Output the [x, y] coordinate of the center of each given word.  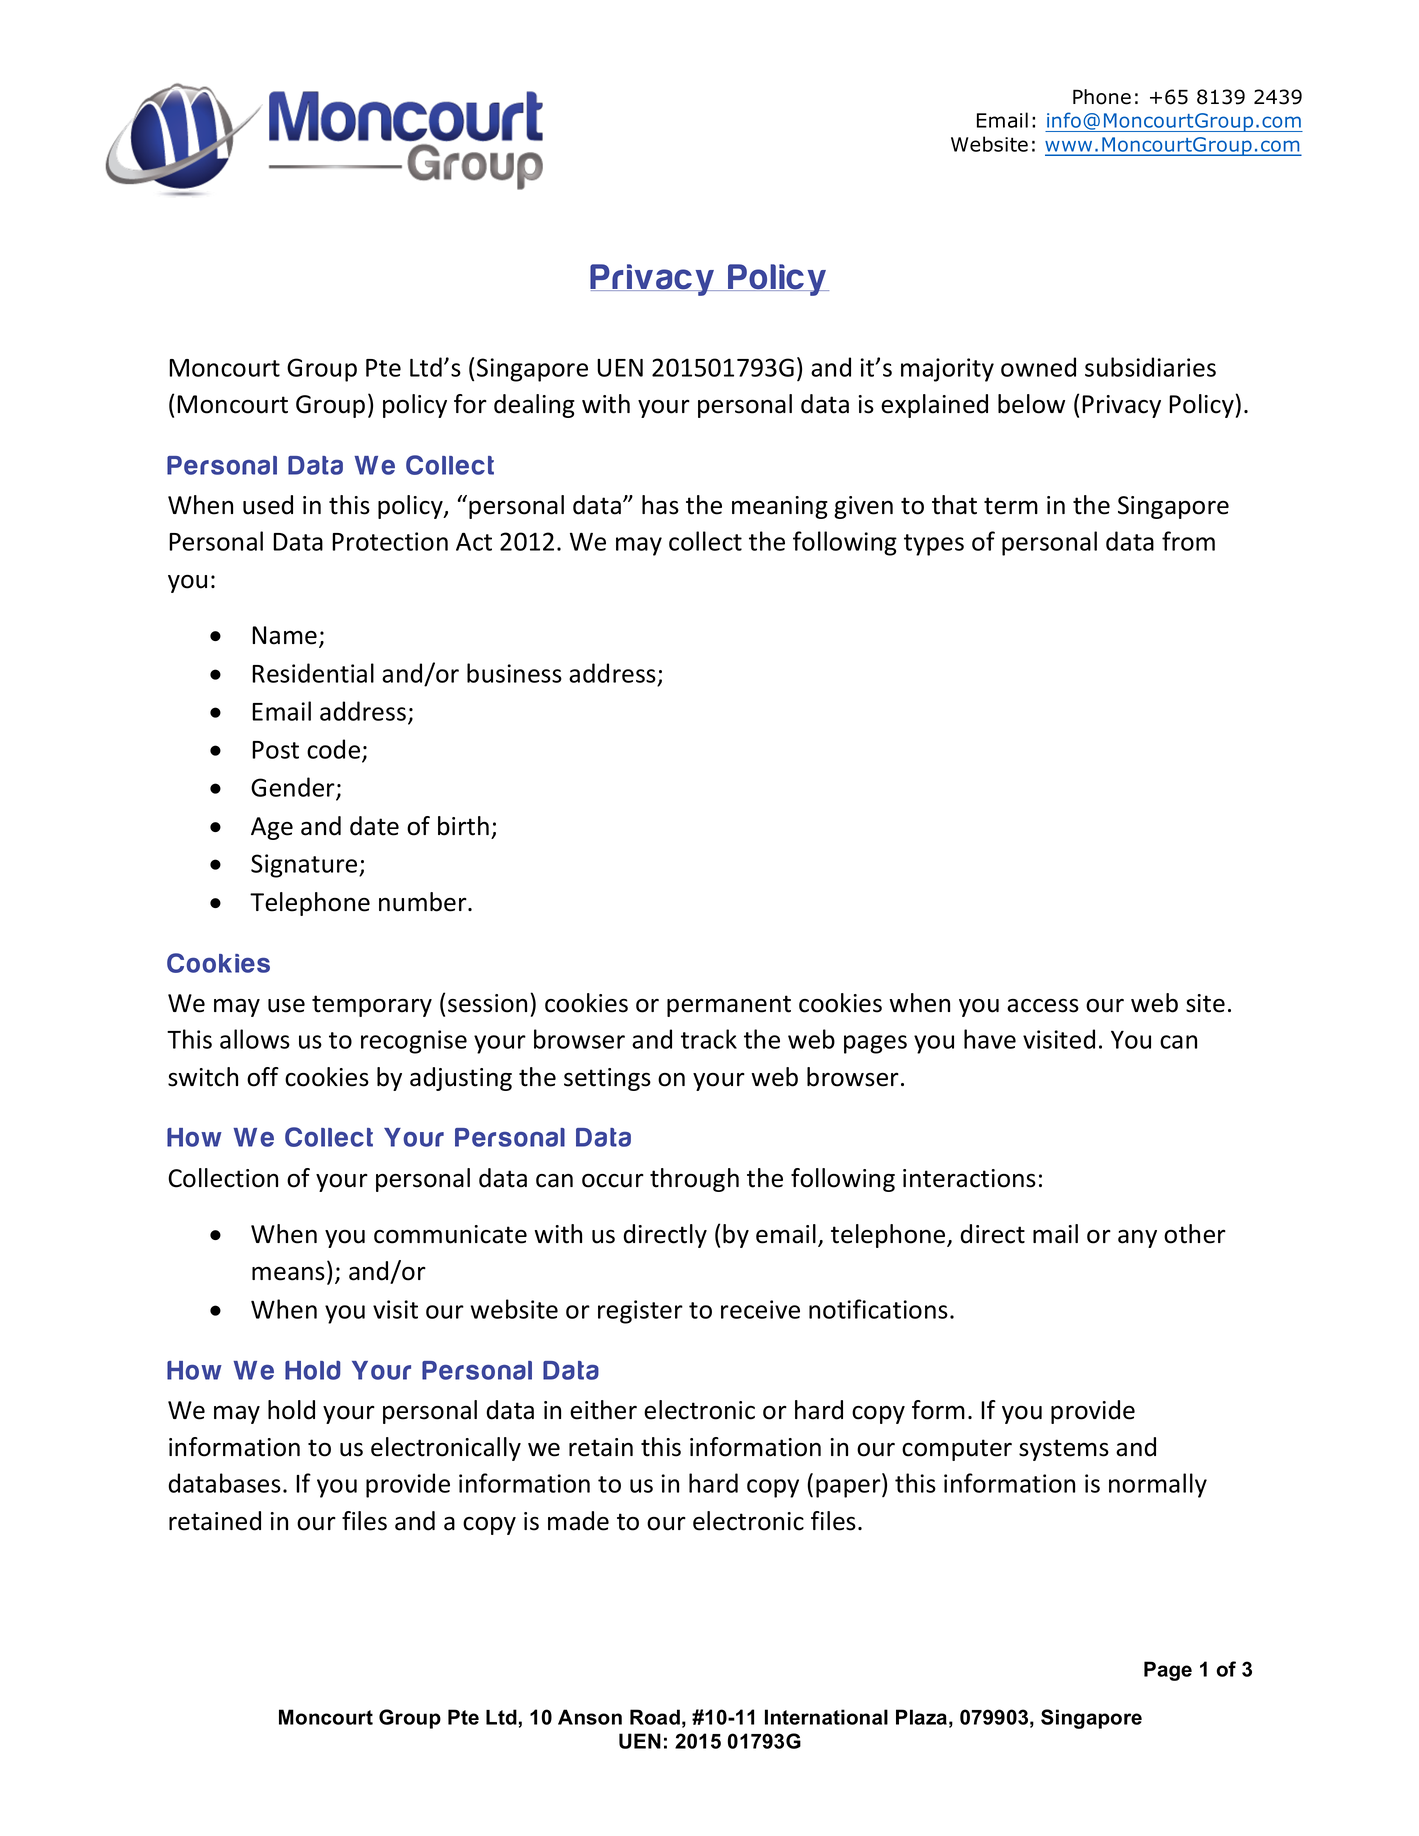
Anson [590, 1717]
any [1137, 1238]
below [1031, 404]
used [268, 505]
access [1043, 1006]
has [660, 505]
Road [655, 1717]
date [374, 826]
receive [760, 1309]
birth [463, 826]
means [288, 1273]
